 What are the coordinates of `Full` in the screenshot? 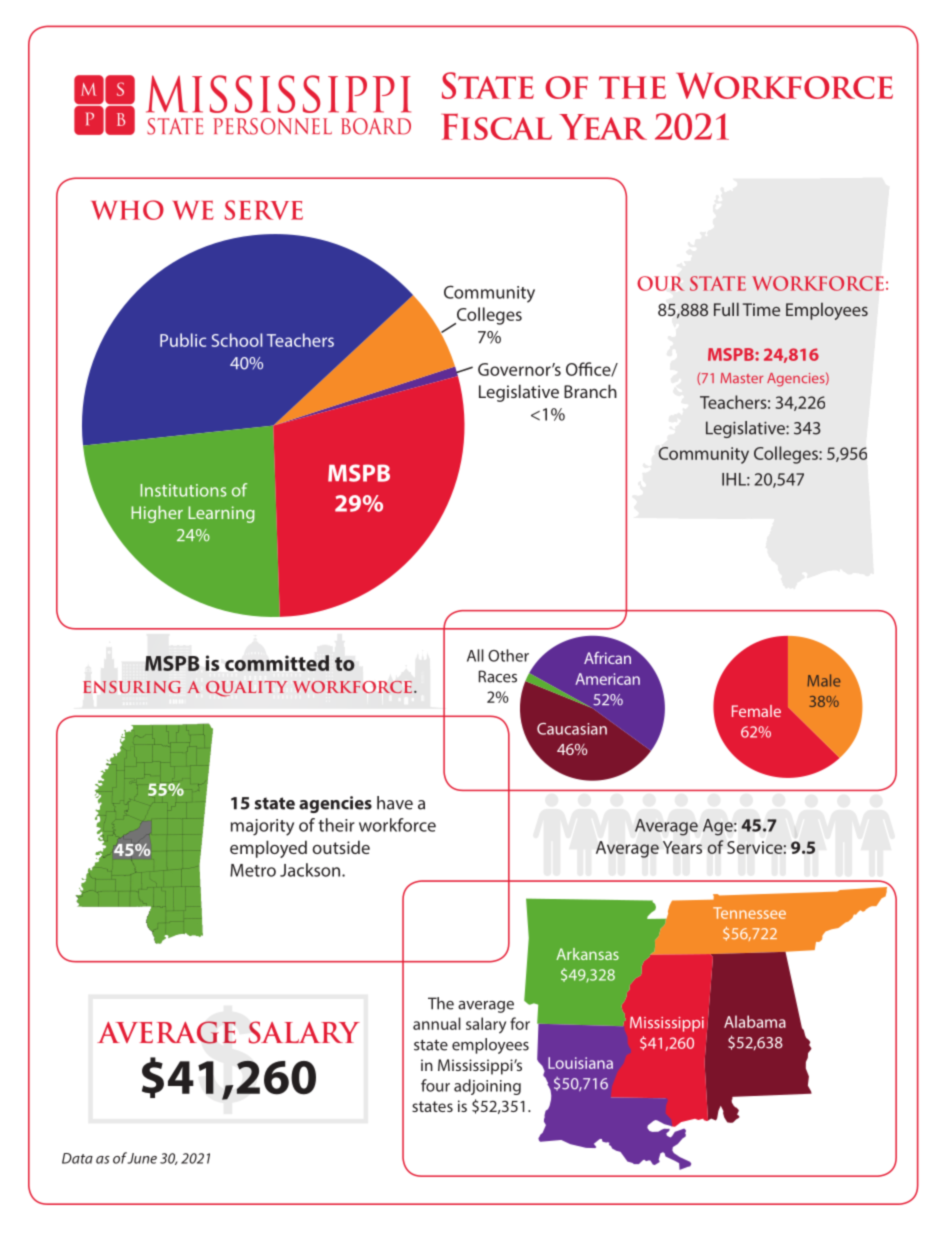 It's located at (726, 309).
